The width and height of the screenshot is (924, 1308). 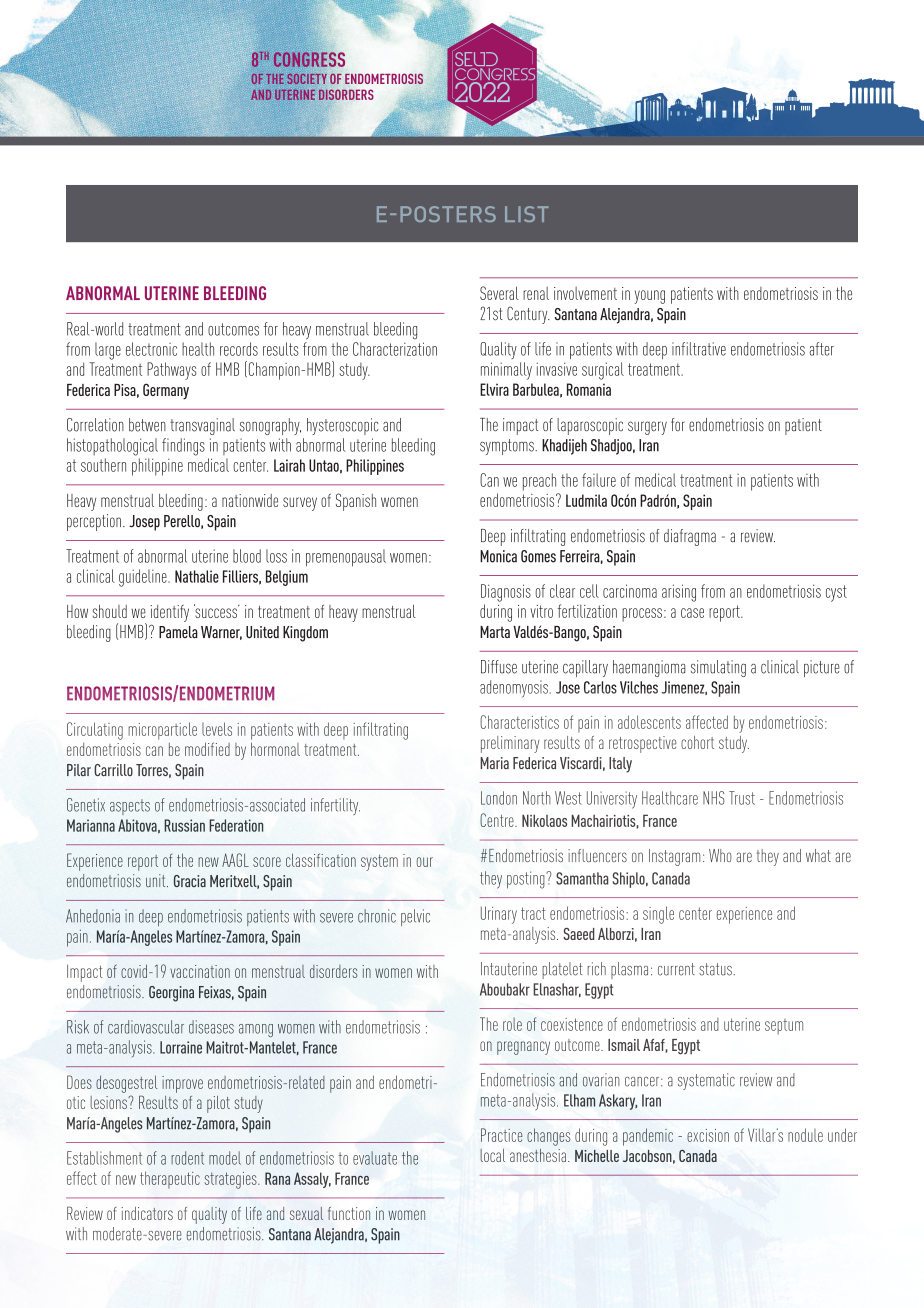 I want to click on therapeutic, so click(x=170, y=1180).
